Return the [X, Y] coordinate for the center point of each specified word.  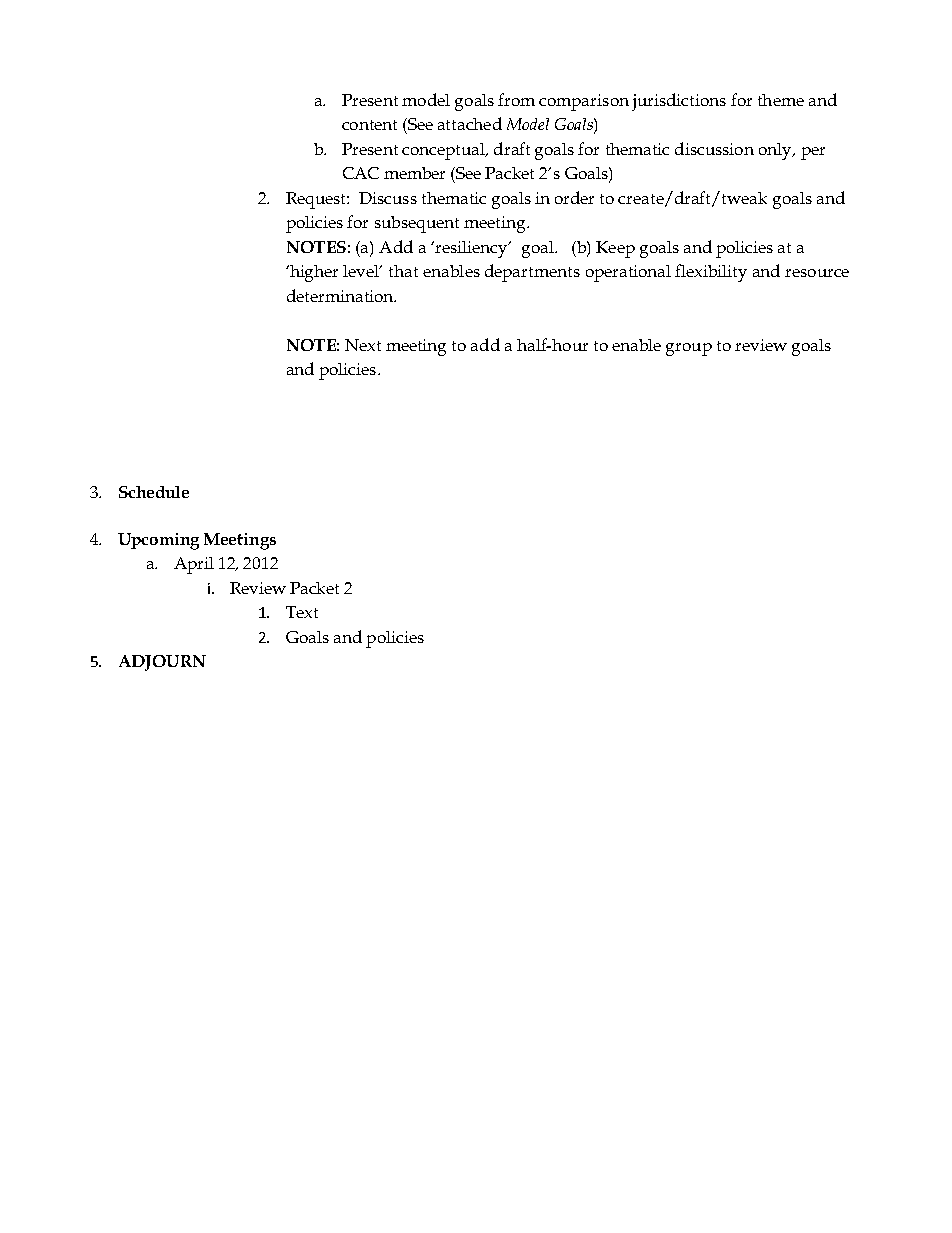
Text [302, 612]
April [194, 565]
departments [532, 273]
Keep [615, 249]
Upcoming [158, 541]
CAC [361, 173]
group [689, 349]
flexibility [711, 273]
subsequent [417, 224]
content [369, 125]
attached [470, 123]
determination [341, 295]
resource [817, 273]
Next [363, 345]
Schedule [154, 492]
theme [781, 100]
